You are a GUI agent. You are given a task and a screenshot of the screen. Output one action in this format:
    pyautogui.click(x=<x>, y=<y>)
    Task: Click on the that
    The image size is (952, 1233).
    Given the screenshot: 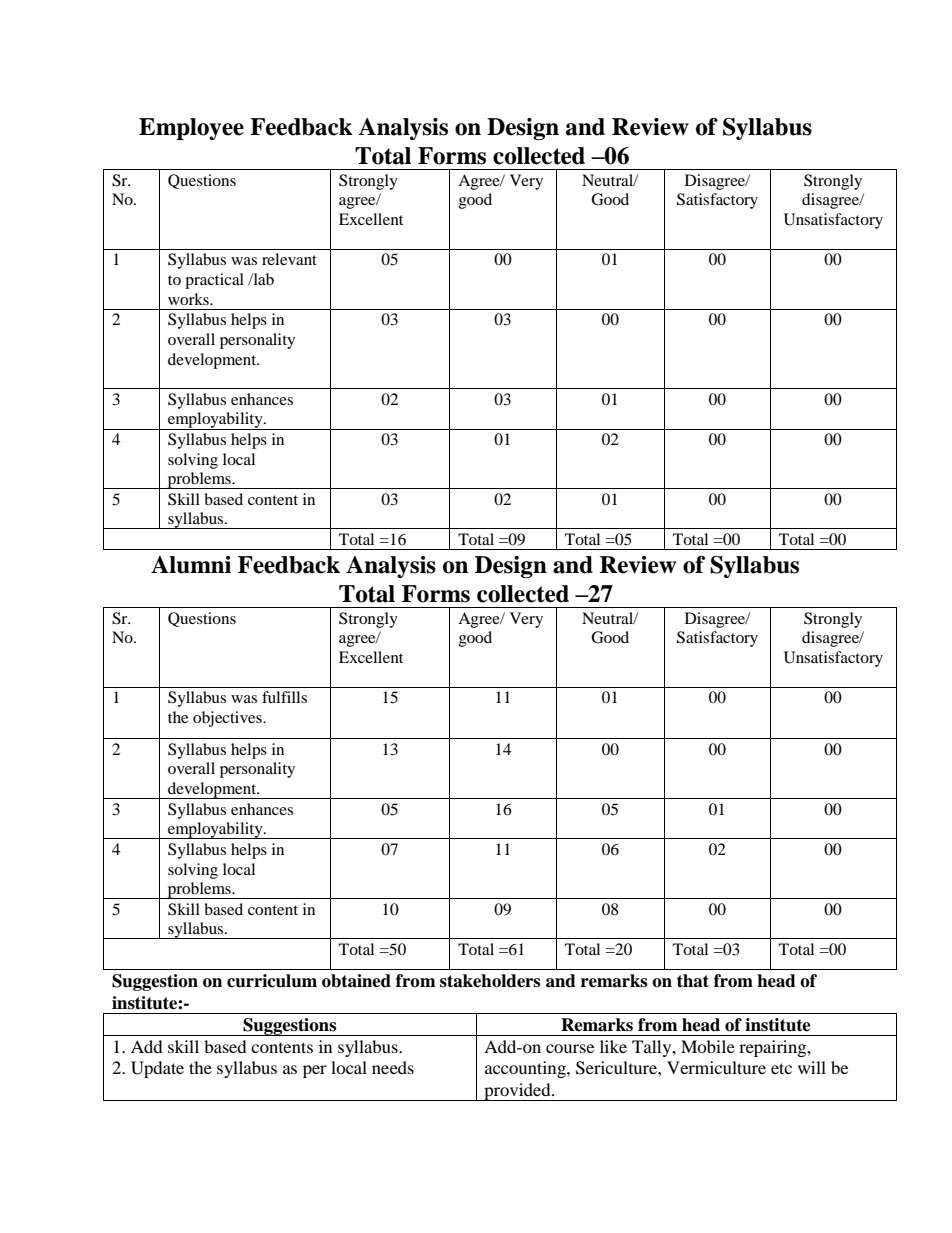 What is the action you would take?
    pyautogui.click(x=693, y=981)
